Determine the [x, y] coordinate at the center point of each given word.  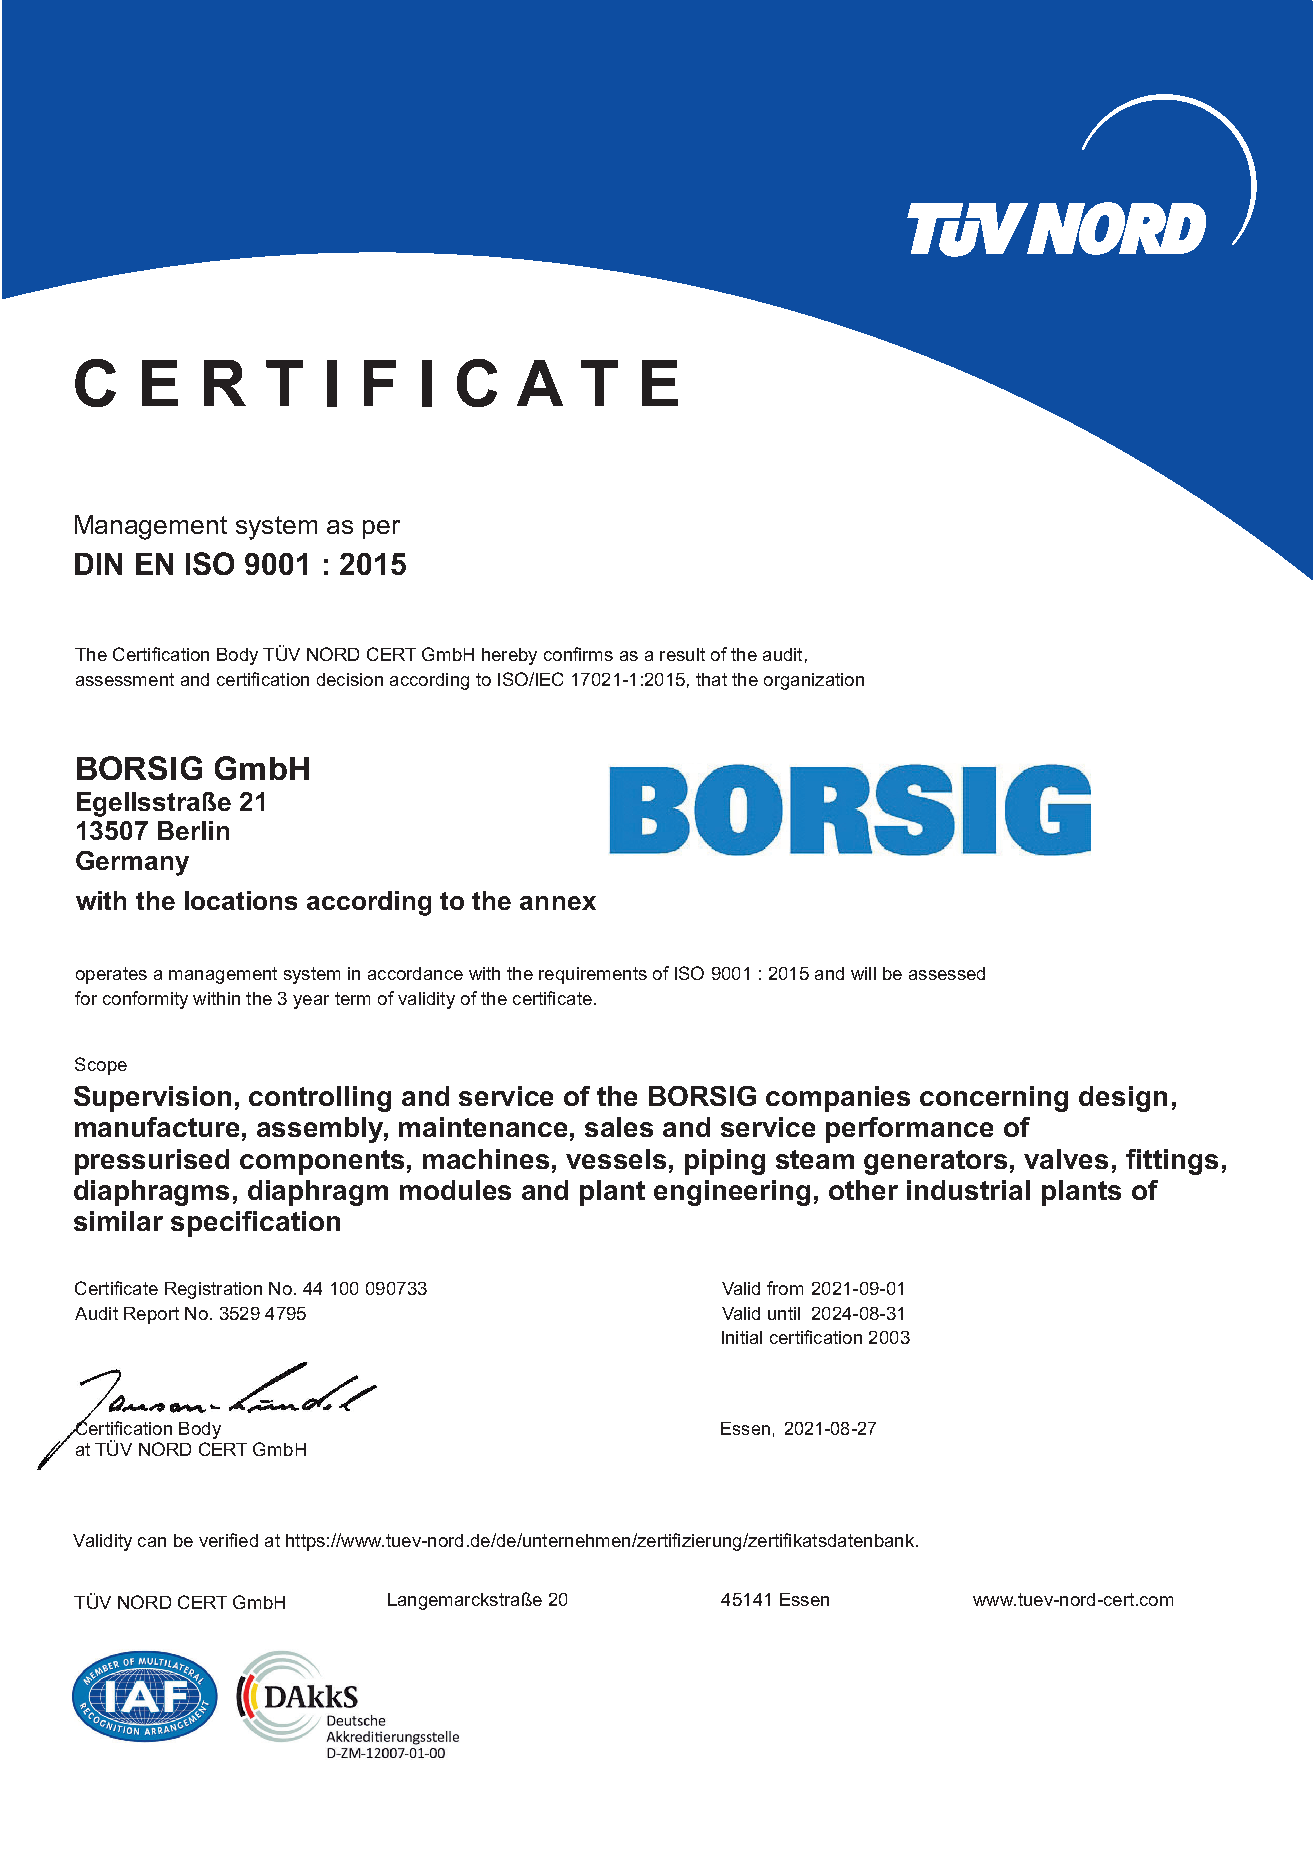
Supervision [152, 1099]
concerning [994, 1099]
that [711, 679]
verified [228, 1540]
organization [814, 681]
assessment [125, 679]
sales [619, 1127]
